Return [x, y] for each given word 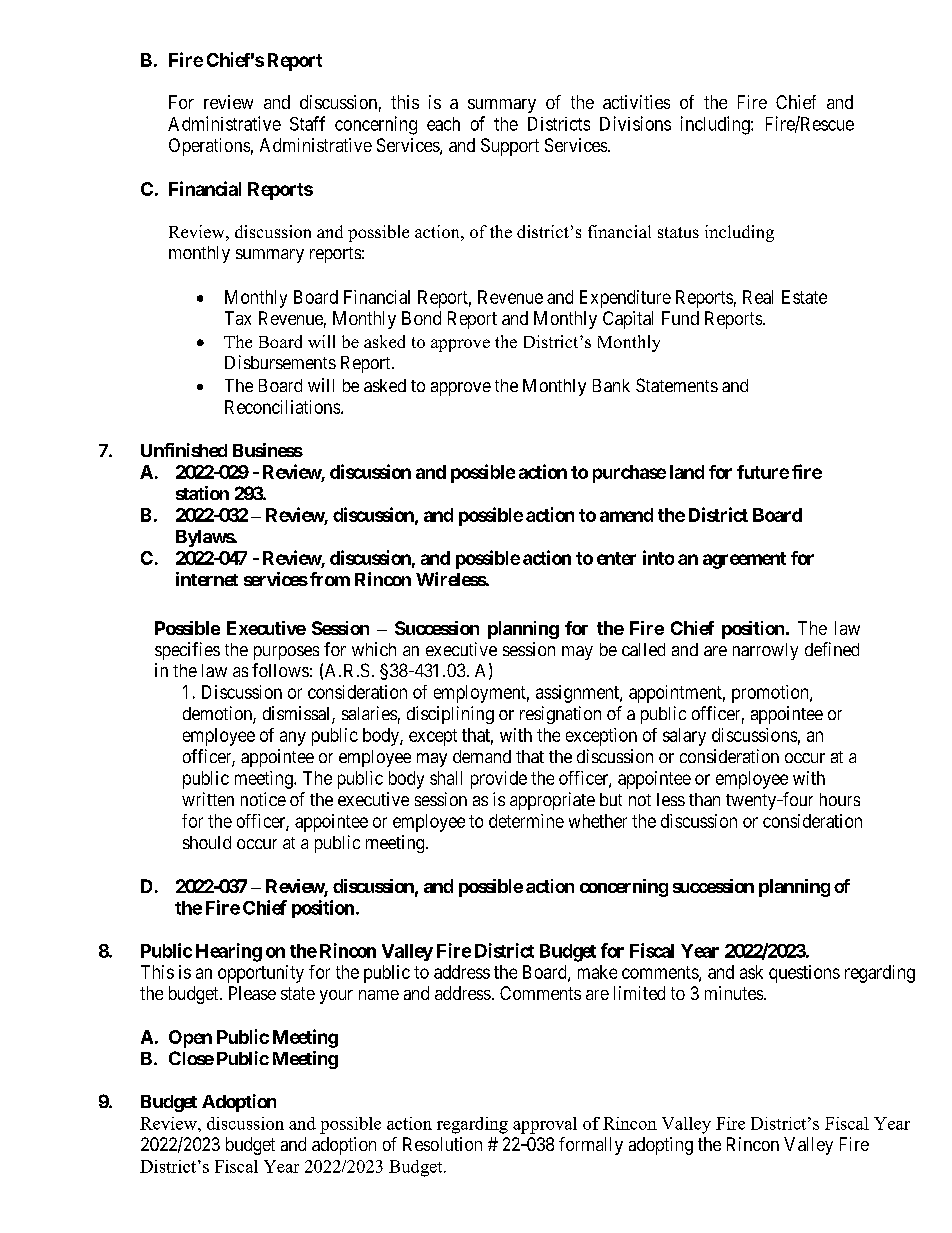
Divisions [635, 123]
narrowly [765, 651]
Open [190, 1039]
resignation [560, 715]
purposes [286, 653]
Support [510, 147]
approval [545, 1125]
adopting [661, 1146]
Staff [307, 123]
